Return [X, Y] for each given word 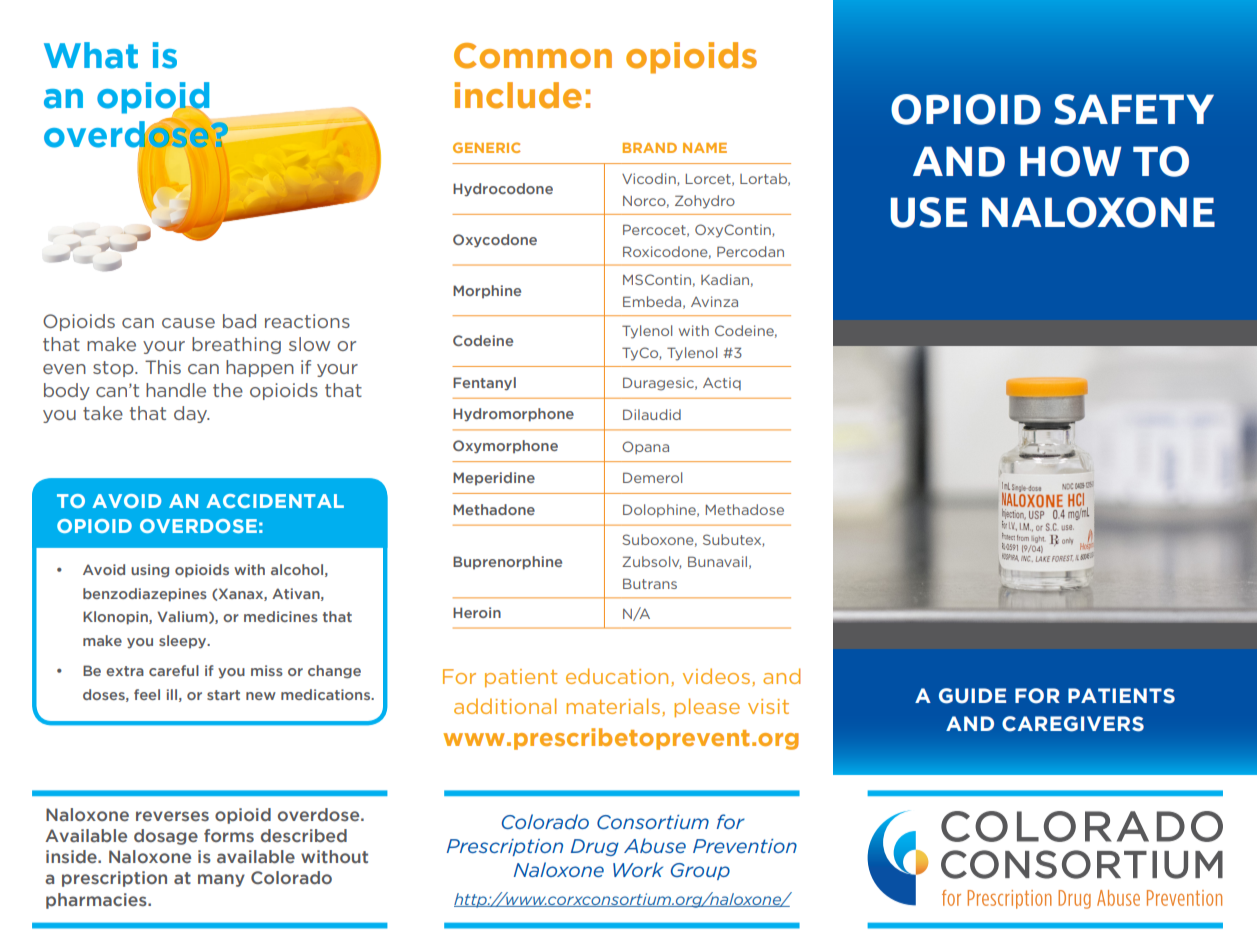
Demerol [652, 477]
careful [174, 670]
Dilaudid [652, 414]
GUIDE [972, 696]
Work [638, 869]
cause [188, 323]
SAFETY [1134, 109]
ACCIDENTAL [275, 501]
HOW [1070, 161]
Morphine [487, 291]
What [91, 55]
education [617, 676]
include [518, 95]
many [221, 880]
